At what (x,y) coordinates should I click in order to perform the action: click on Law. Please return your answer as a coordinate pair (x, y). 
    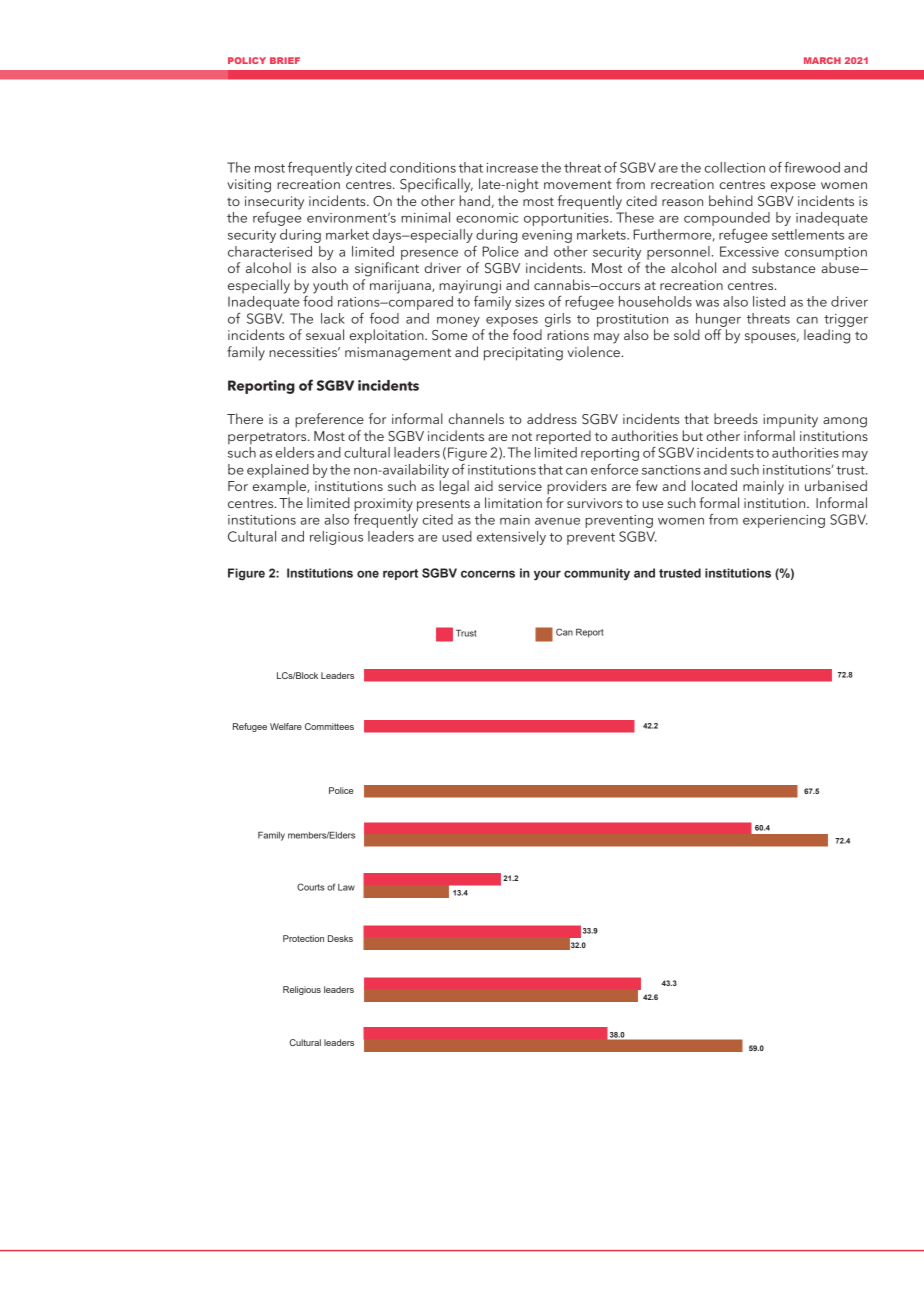
    Looking at the image, I should click on (346, 887).
